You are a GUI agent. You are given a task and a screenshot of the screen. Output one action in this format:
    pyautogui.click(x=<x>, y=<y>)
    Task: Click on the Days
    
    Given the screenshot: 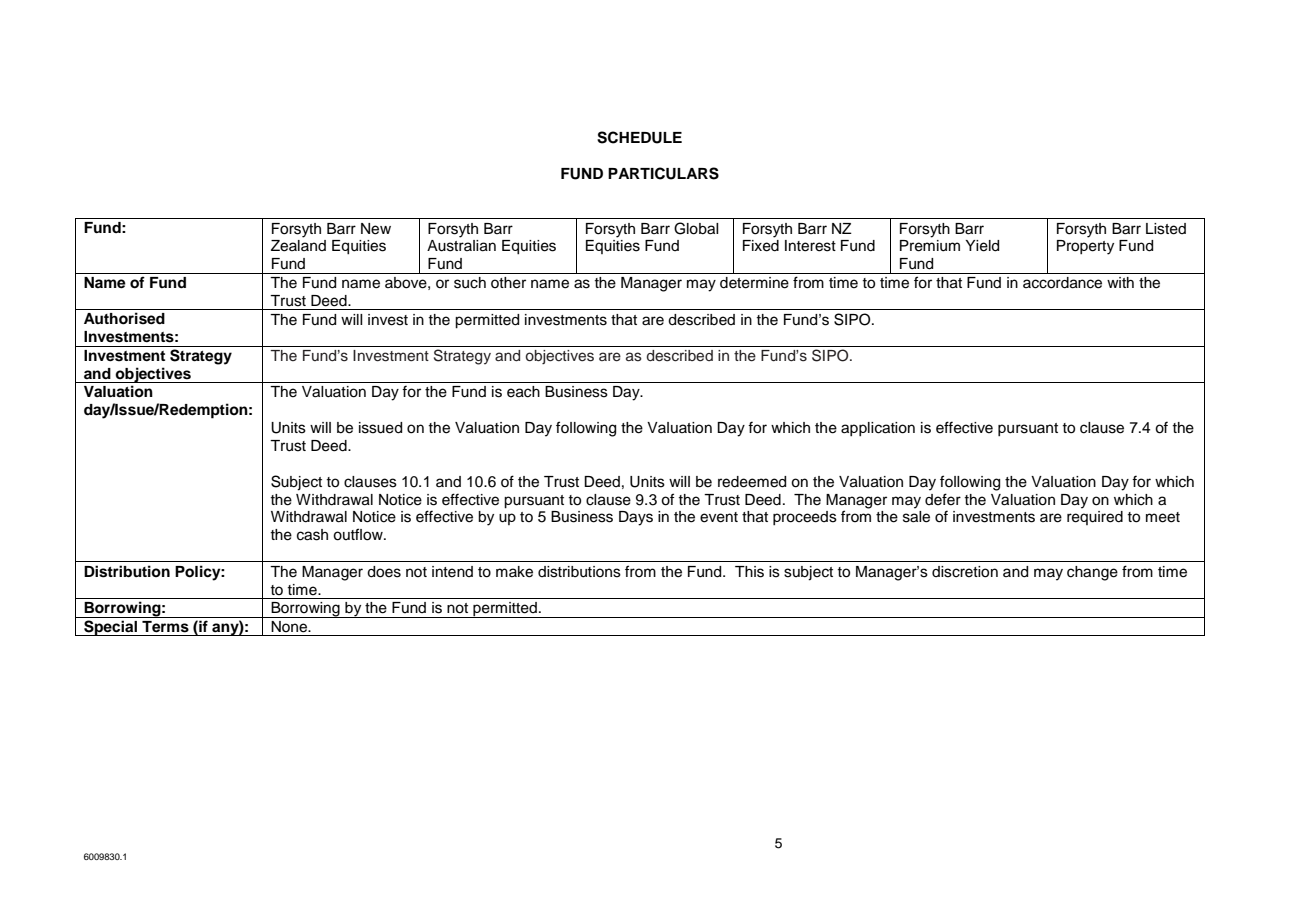 What is the action you would take?
    pyautogui.click(x=636, y=518)
